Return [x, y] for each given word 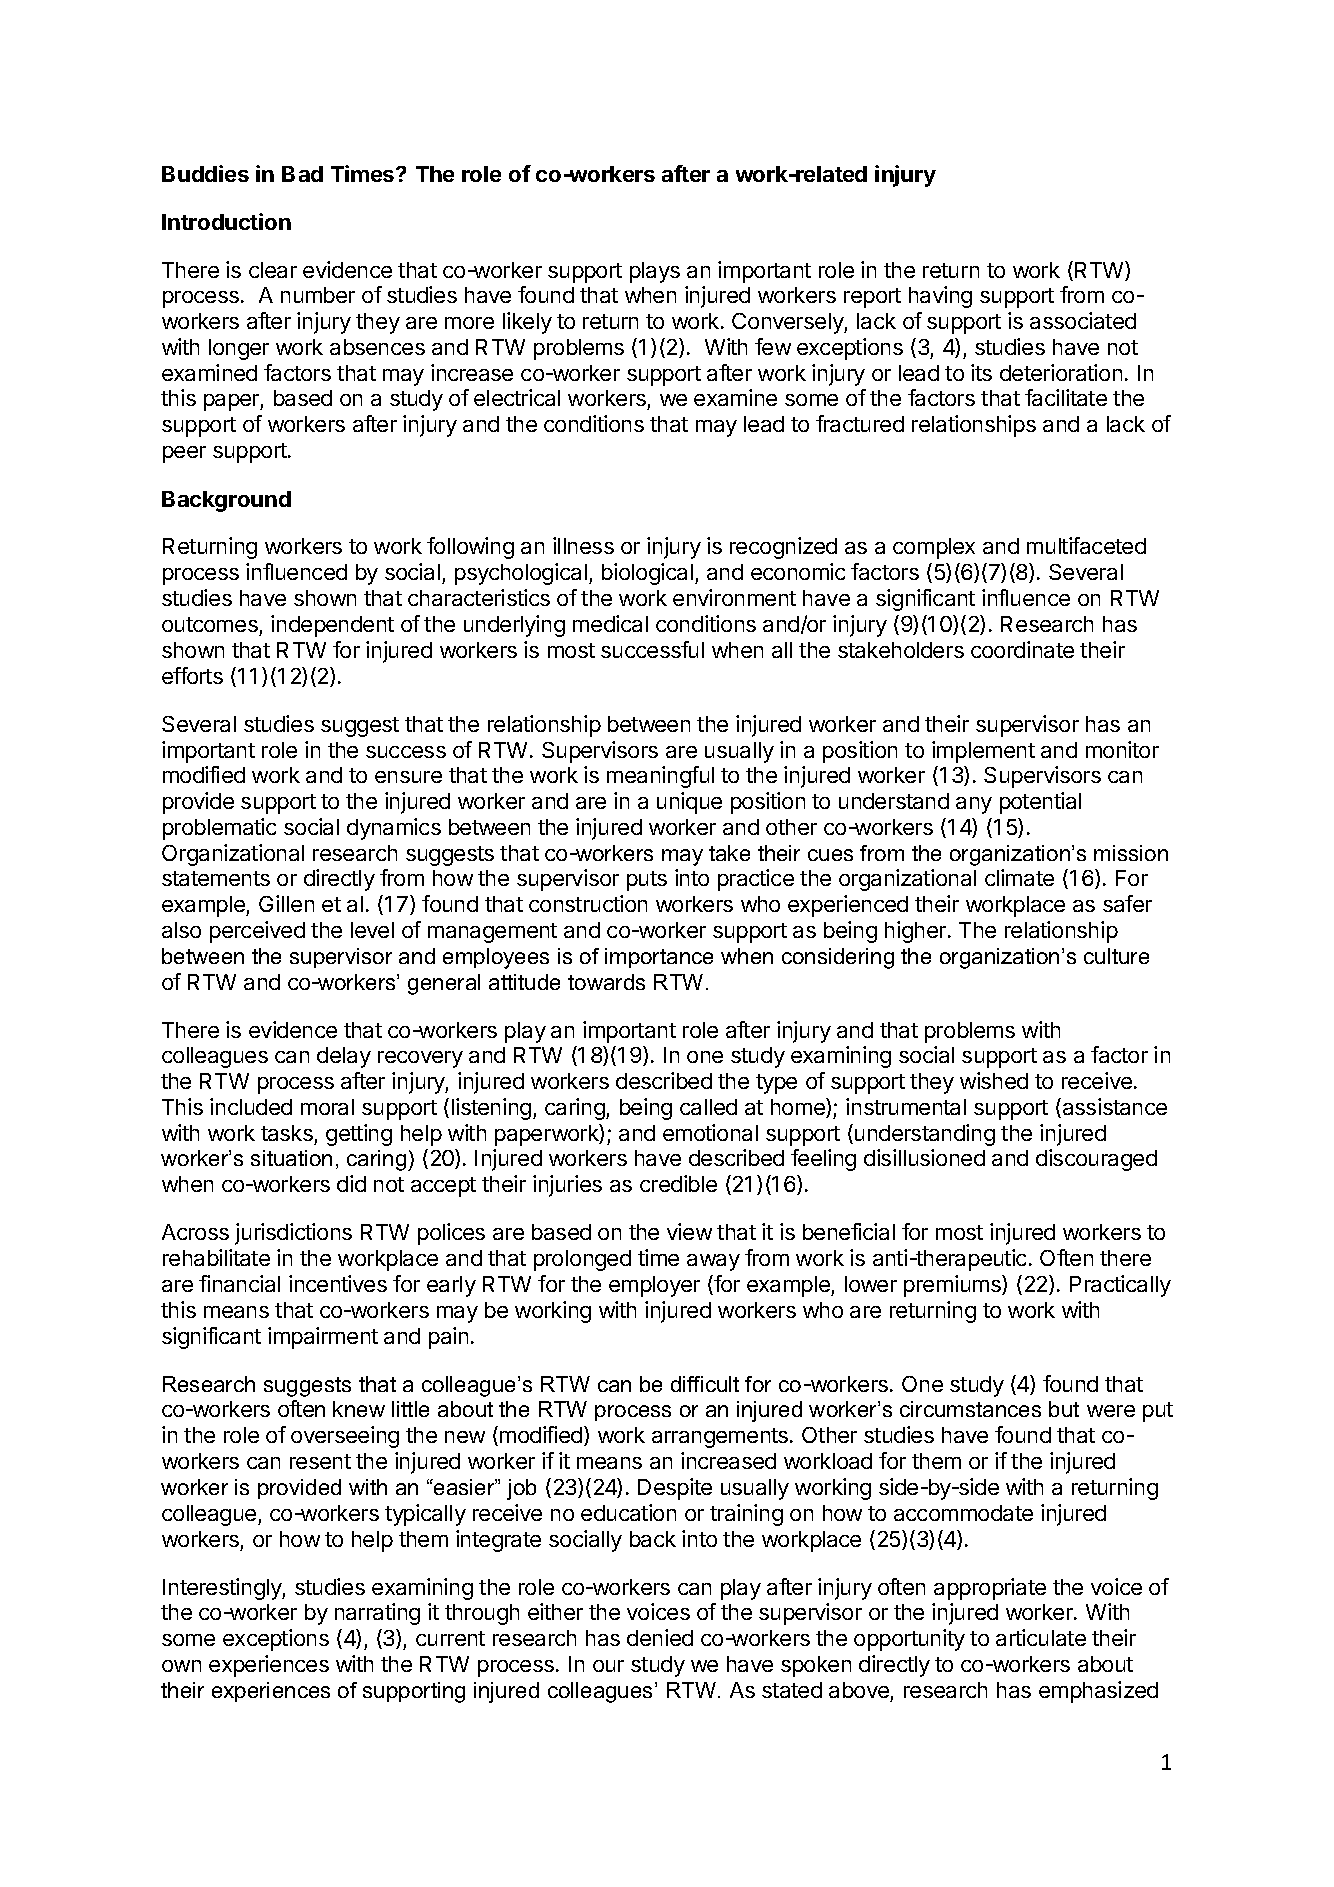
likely [527, 323]
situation [291, 1158]
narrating [377, 1614]
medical [610, 623]
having [940, 297]
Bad [302, 174]
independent [332, 626]
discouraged [1096, 1160]
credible [678, 1183]
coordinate [1022, 649]
